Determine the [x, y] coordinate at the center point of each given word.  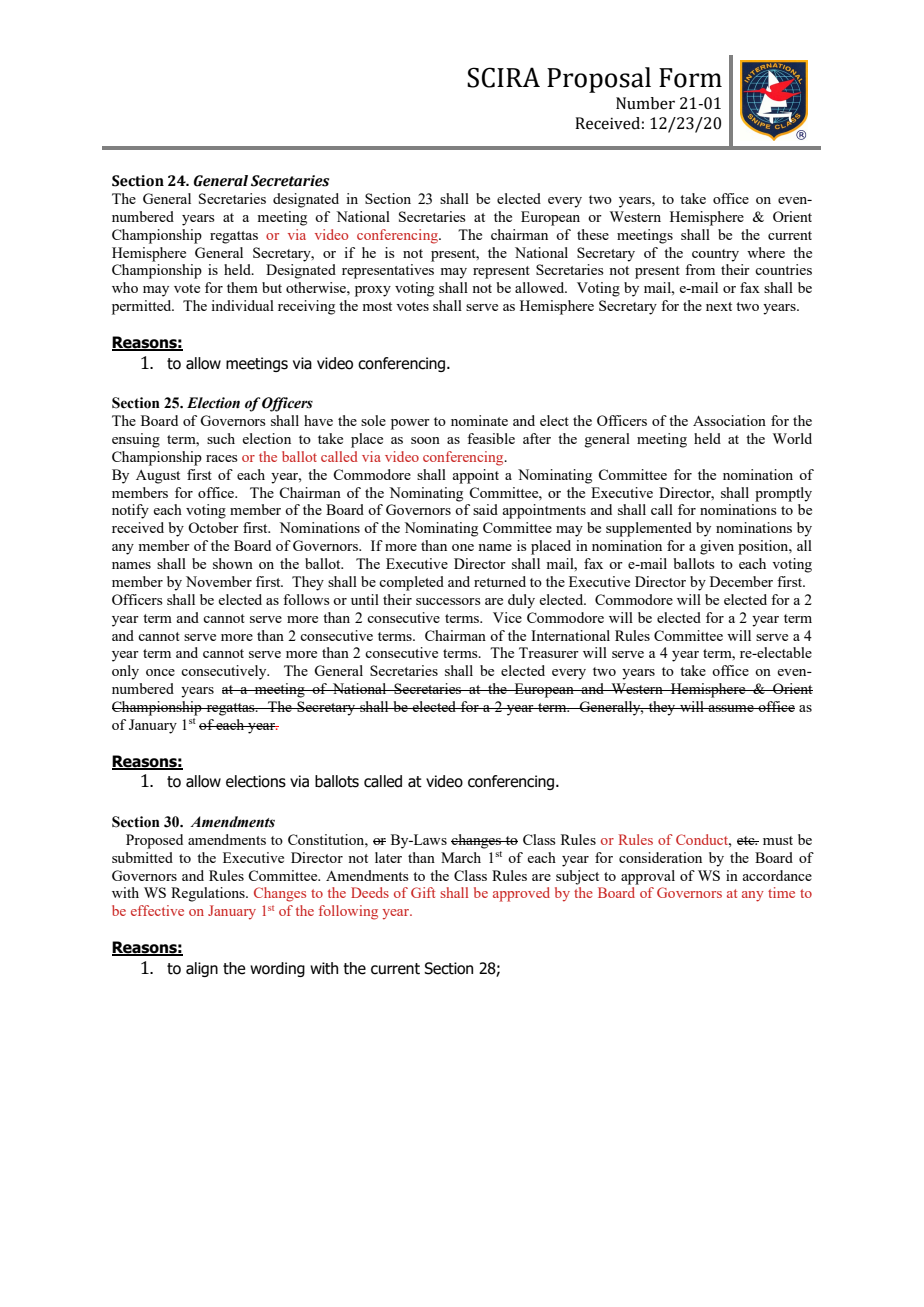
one [463, 547]
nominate [479, 420]
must [778, 840]
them [242, 287]
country [715, 255]
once [160, 672]
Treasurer [549, 652]
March [461, 857]
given [717, 547]
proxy [373, 291]
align [202, 969]
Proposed [154, 841]
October [213, 527]
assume [731, 708]
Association [729, 420]
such [221, 438]
